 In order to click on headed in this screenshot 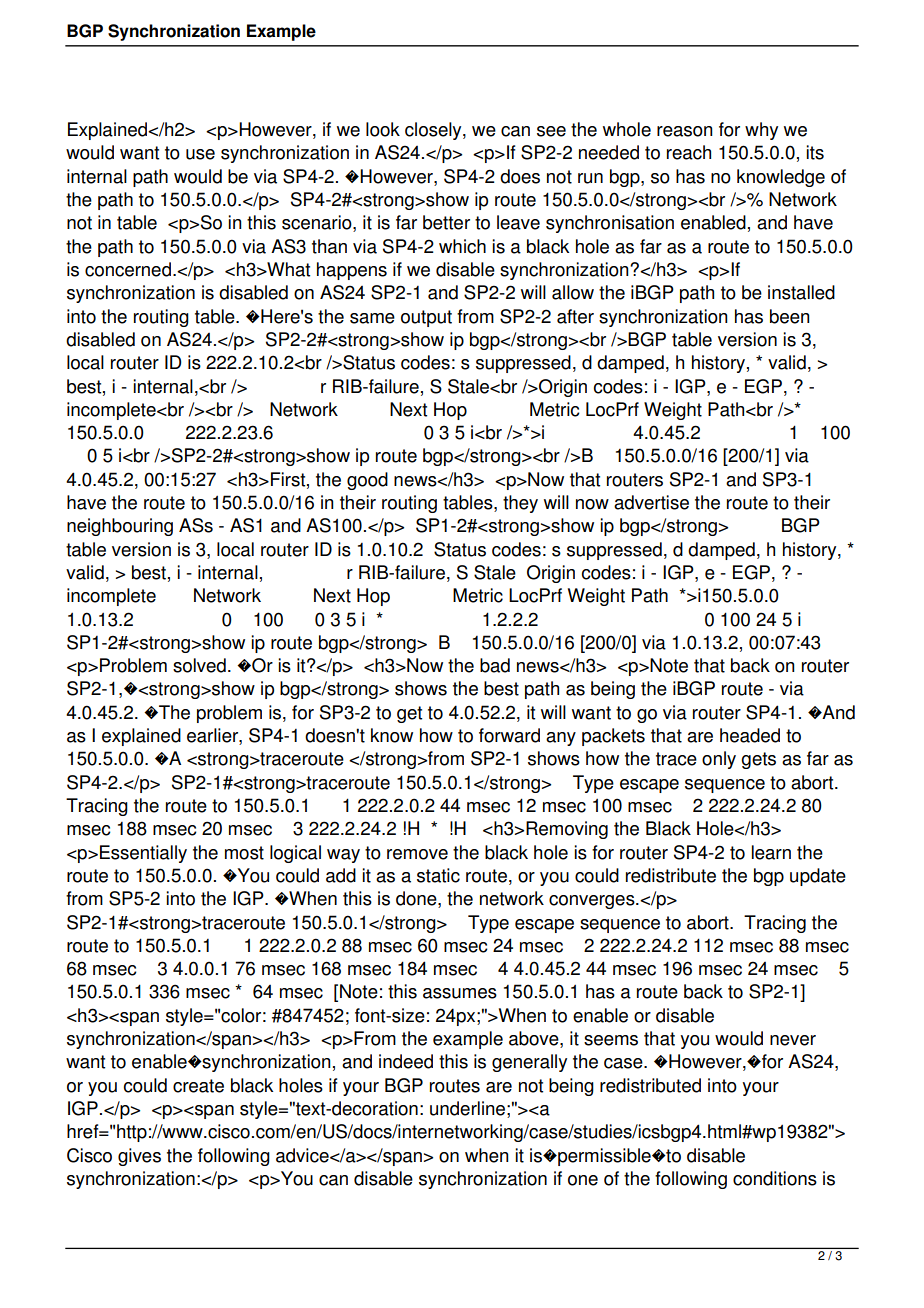, I will do `click(750, 735)`.
